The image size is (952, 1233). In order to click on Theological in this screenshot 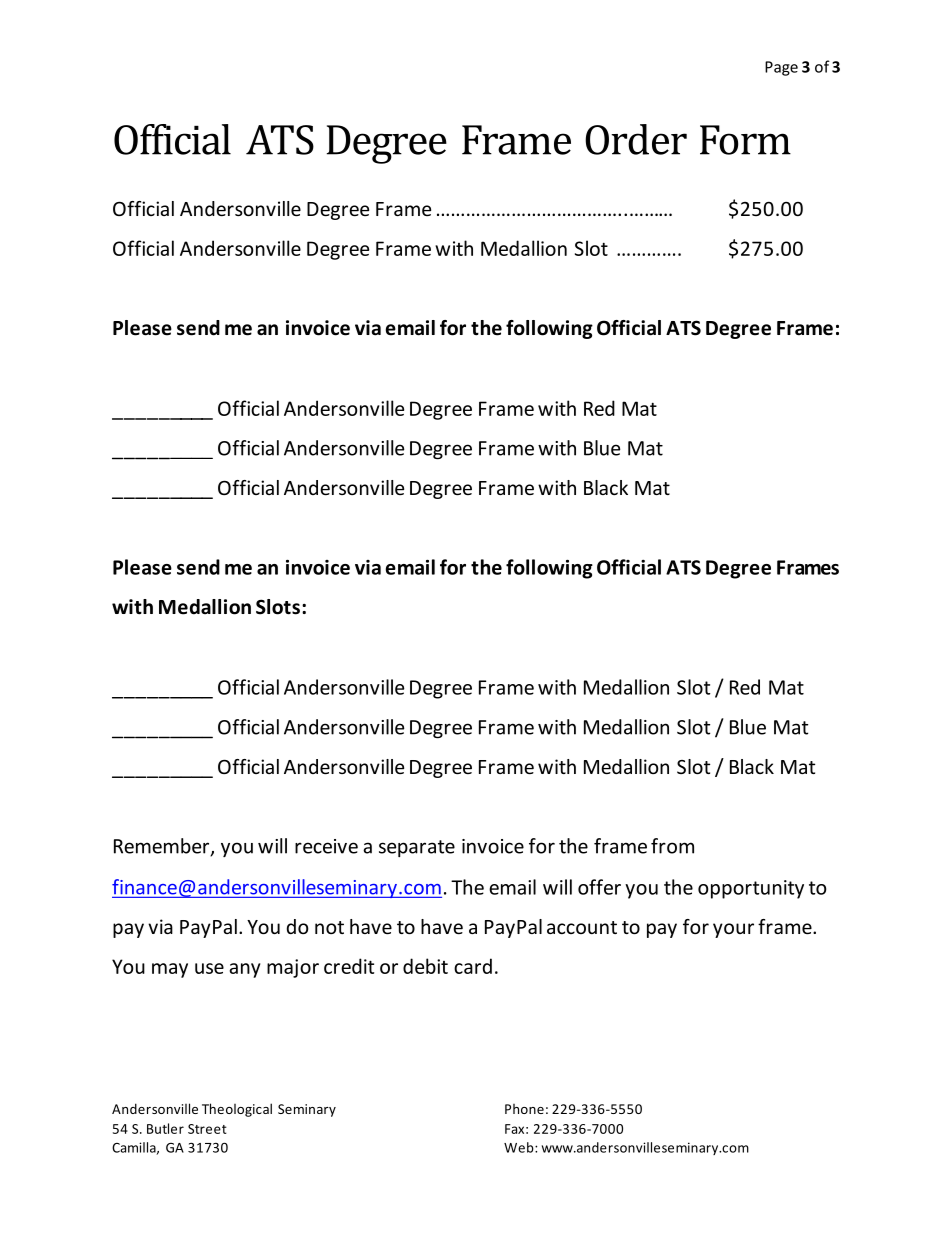, I will do `click(237, 1110)`.
